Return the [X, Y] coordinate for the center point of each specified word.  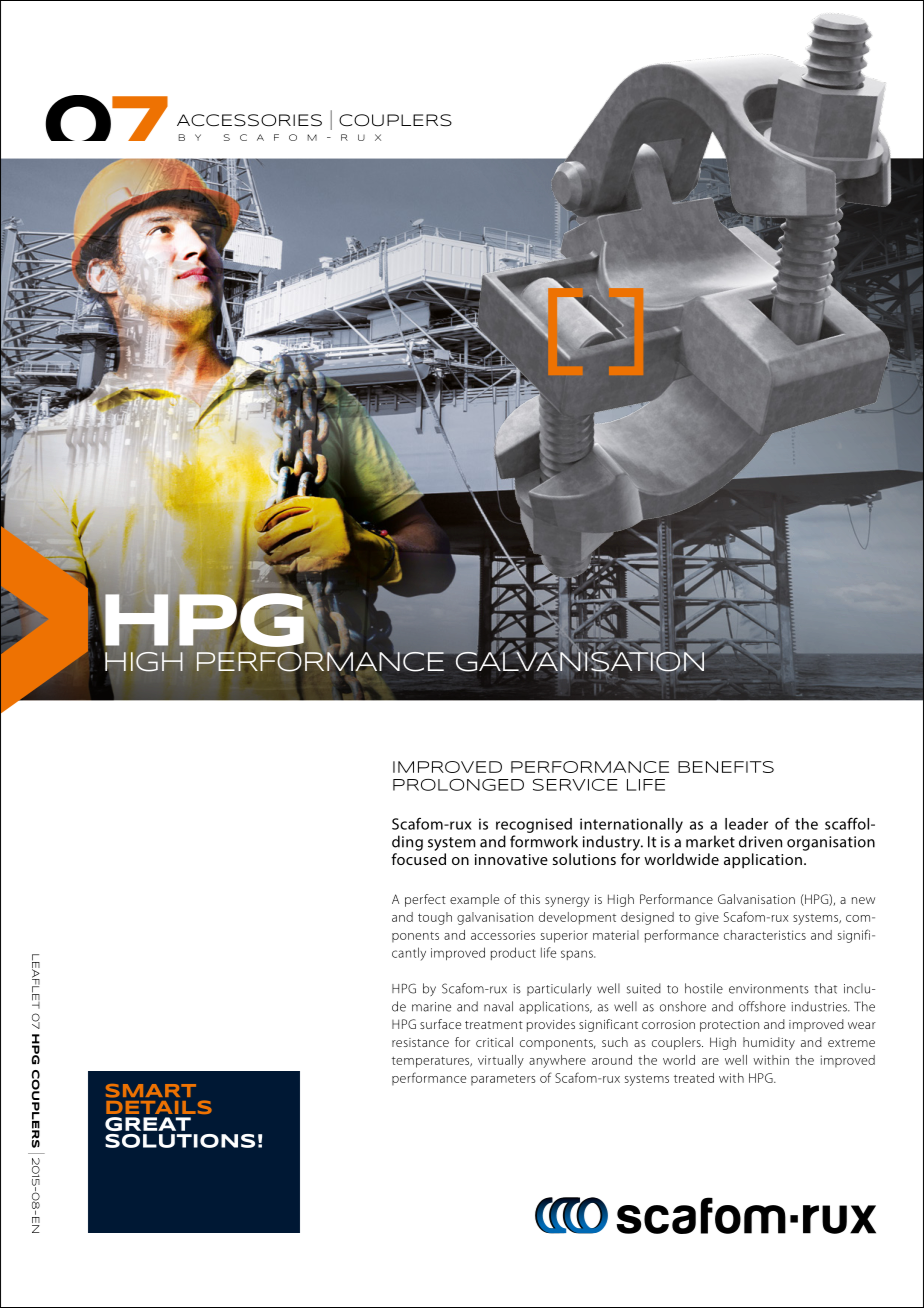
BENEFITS [726, 767]
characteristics [765, 935]
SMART [151, 1091]
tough [435, 918]
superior [564, 936]
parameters [503, 1080]
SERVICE [575, 785]
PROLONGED [458, 785]
